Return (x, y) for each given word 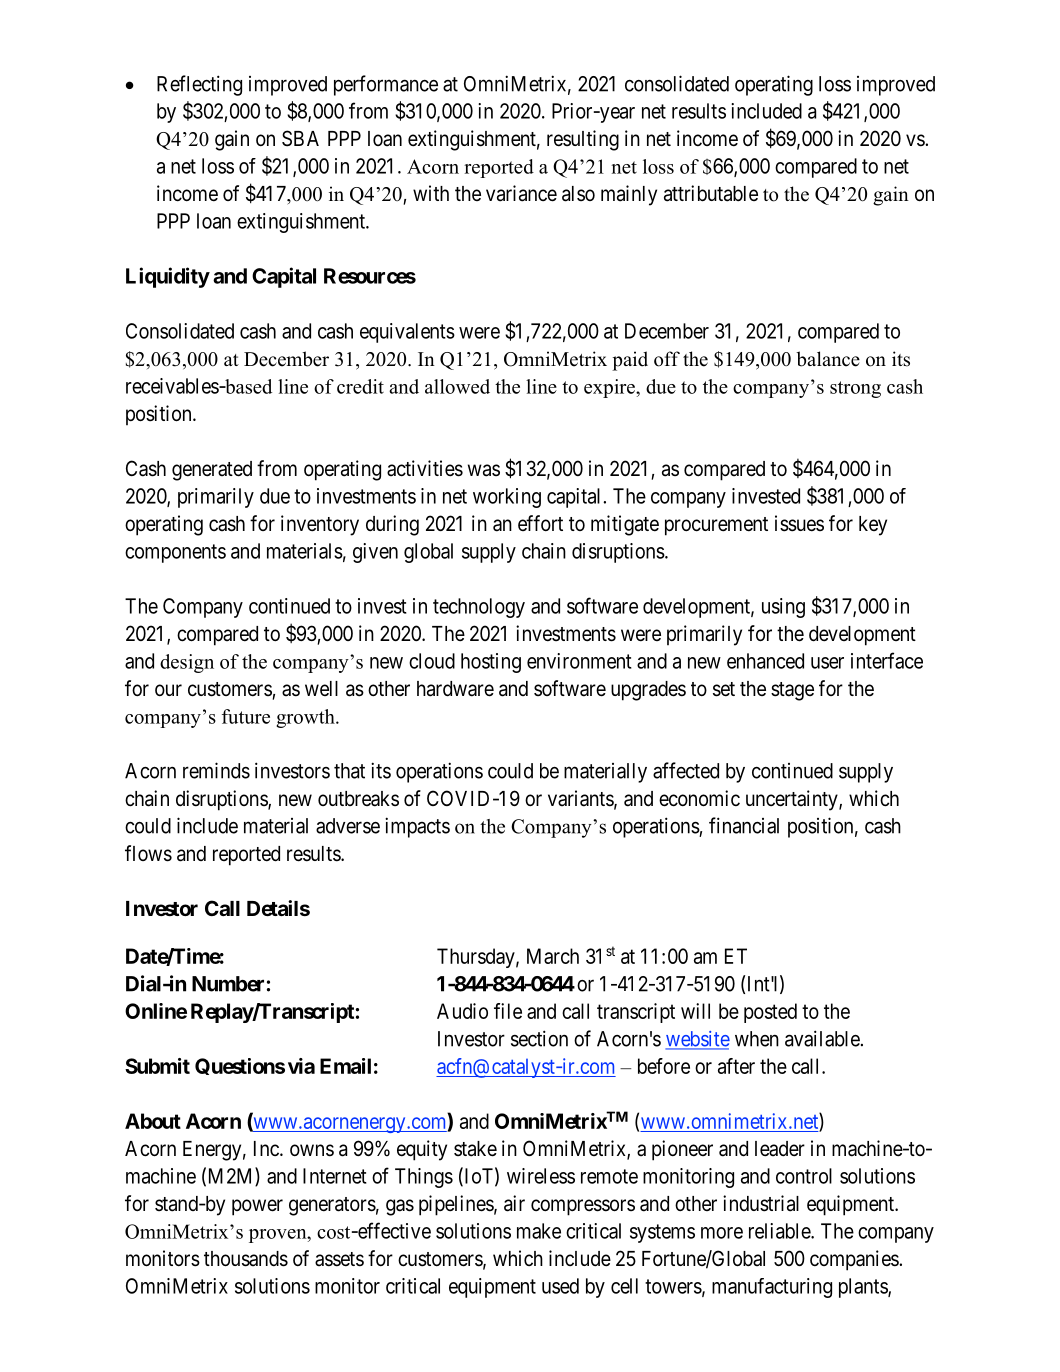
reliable (780, 1231)
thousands (246, 1259)
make (539, 1231)
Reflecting (199, 85)
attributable (711, 193)
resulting (583, 140)
